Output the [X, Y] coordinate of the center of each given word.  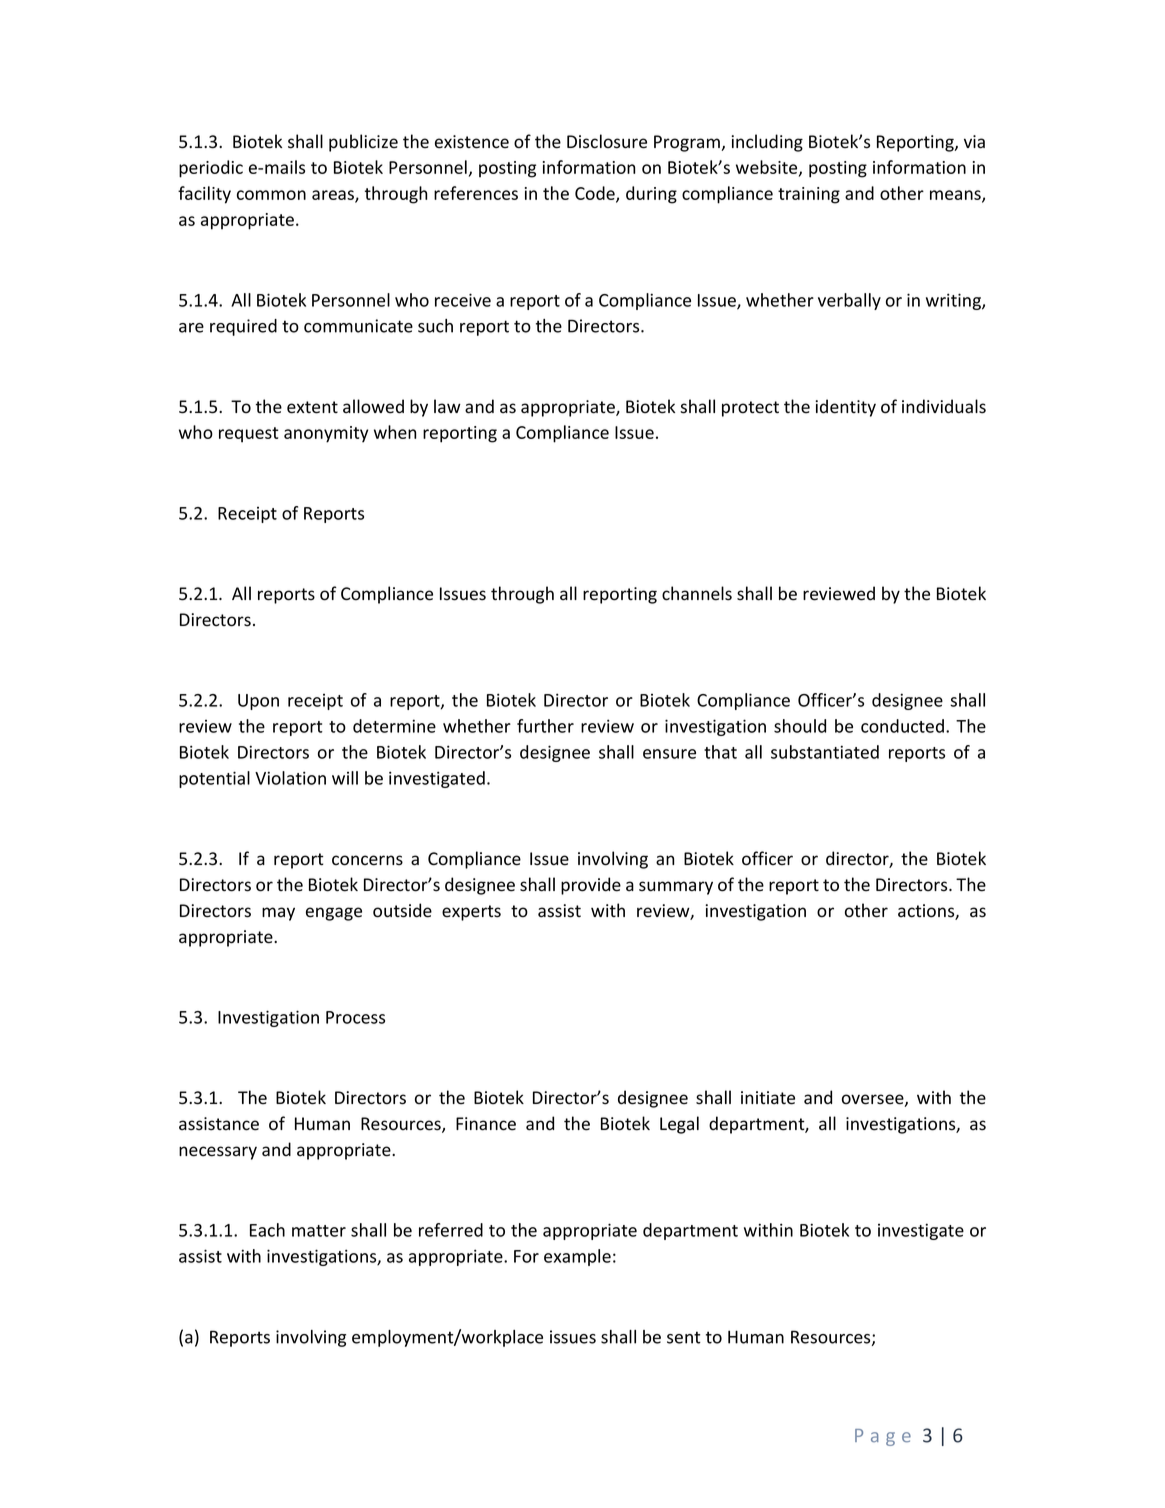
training [809, 195]
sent [684, 1337]
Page [883, 1437]
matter [319, 1231]
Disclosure [607, 141]
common [271, 195]
